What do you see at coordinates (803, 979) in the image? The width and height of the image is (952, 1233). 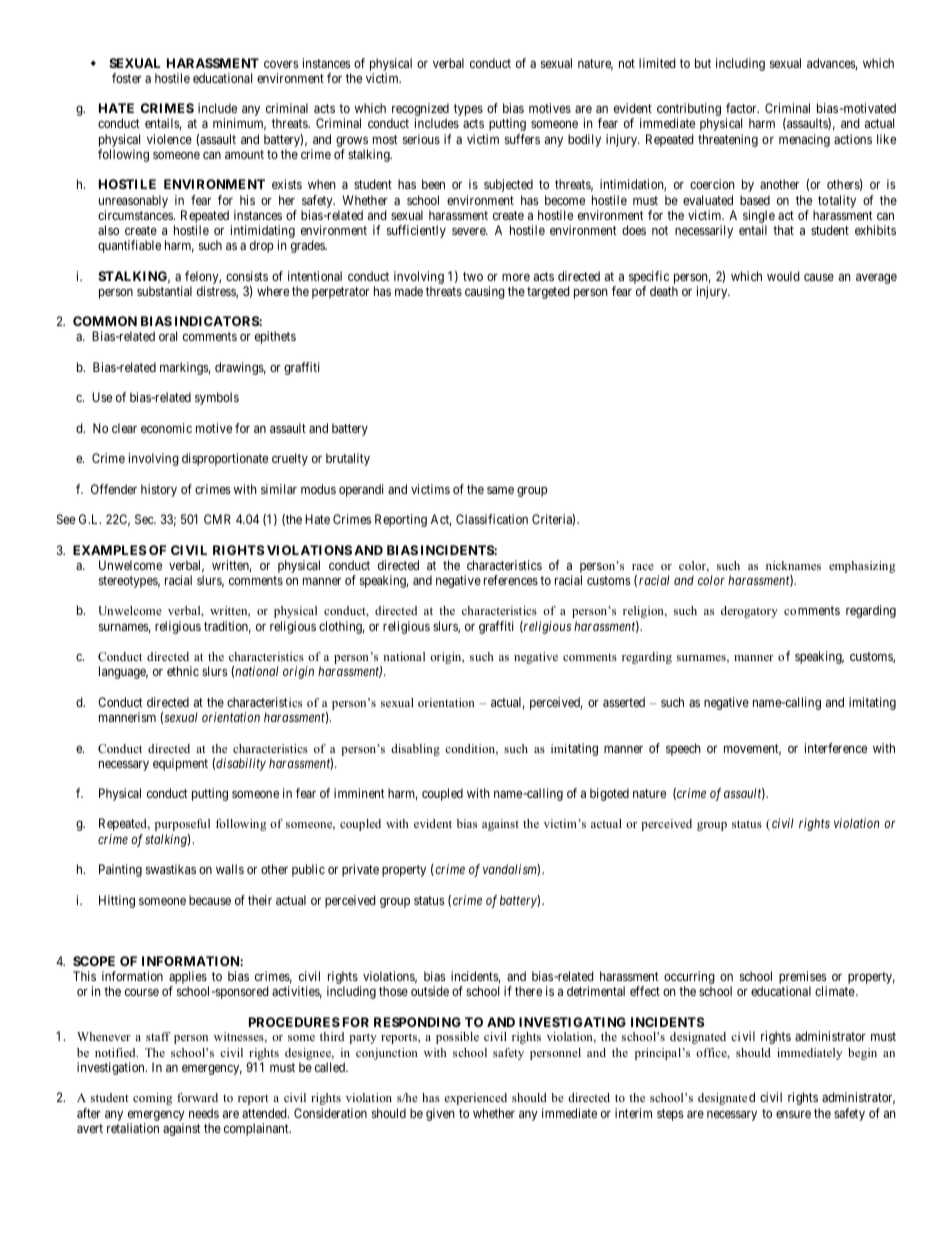 I see `premises` at bounding box center [803, 979].
